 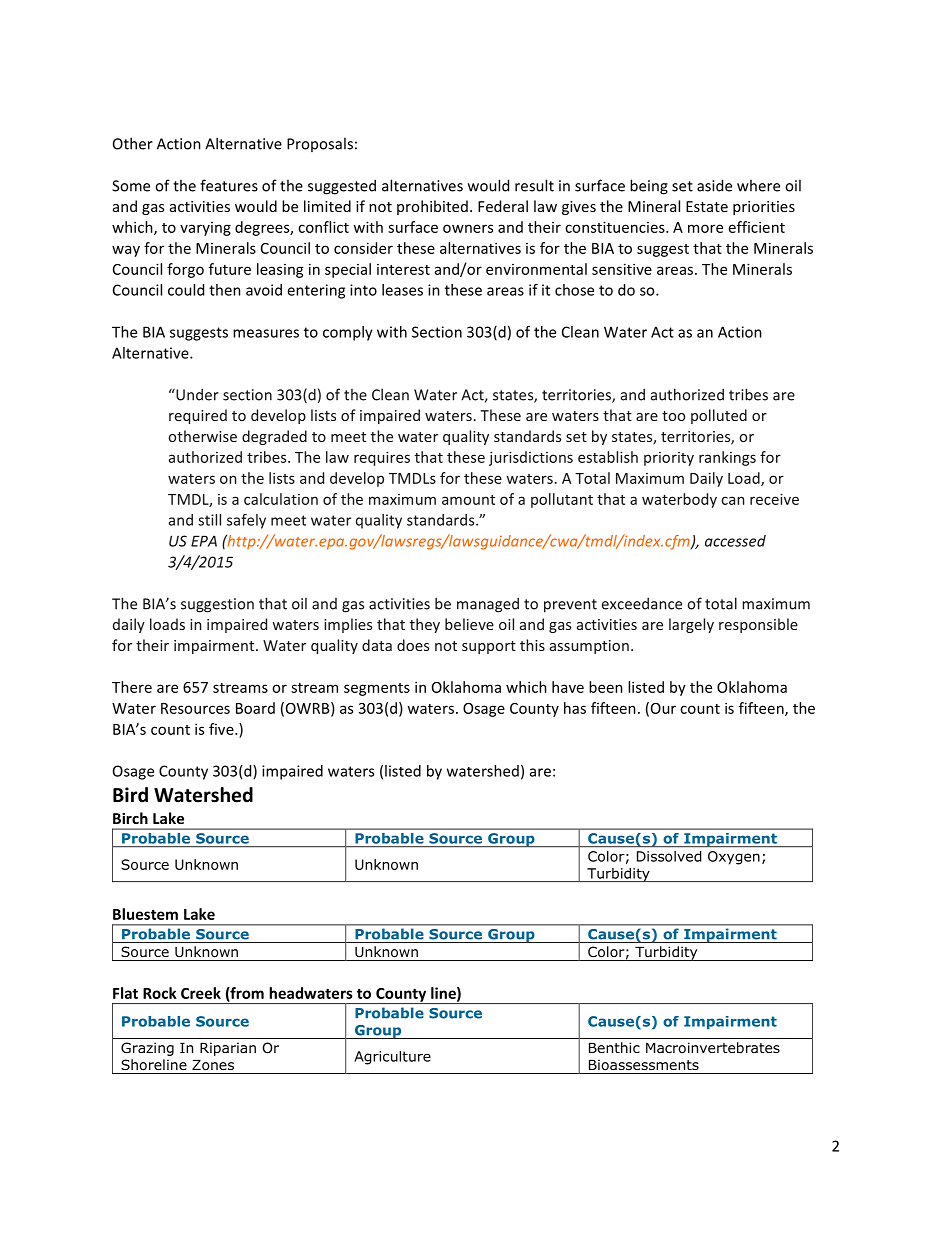 What do you see at coordinates (196, 394) in the screenshot?
I see `Under` at bounding box center [196, 394].
